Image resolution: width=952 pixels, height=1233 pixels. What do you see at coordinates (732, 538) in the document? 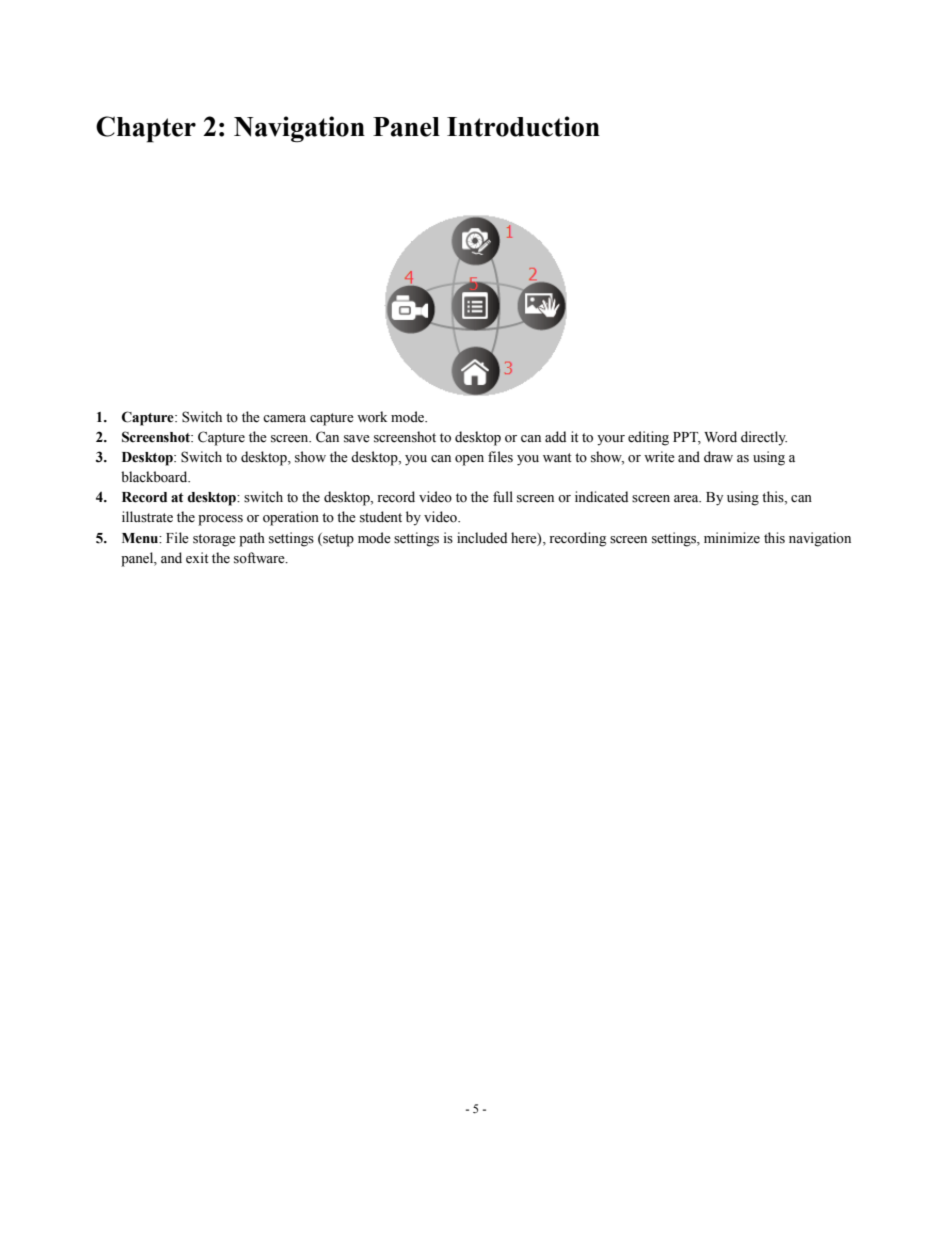
I see `minimize` at bounding box center [732, 538].
